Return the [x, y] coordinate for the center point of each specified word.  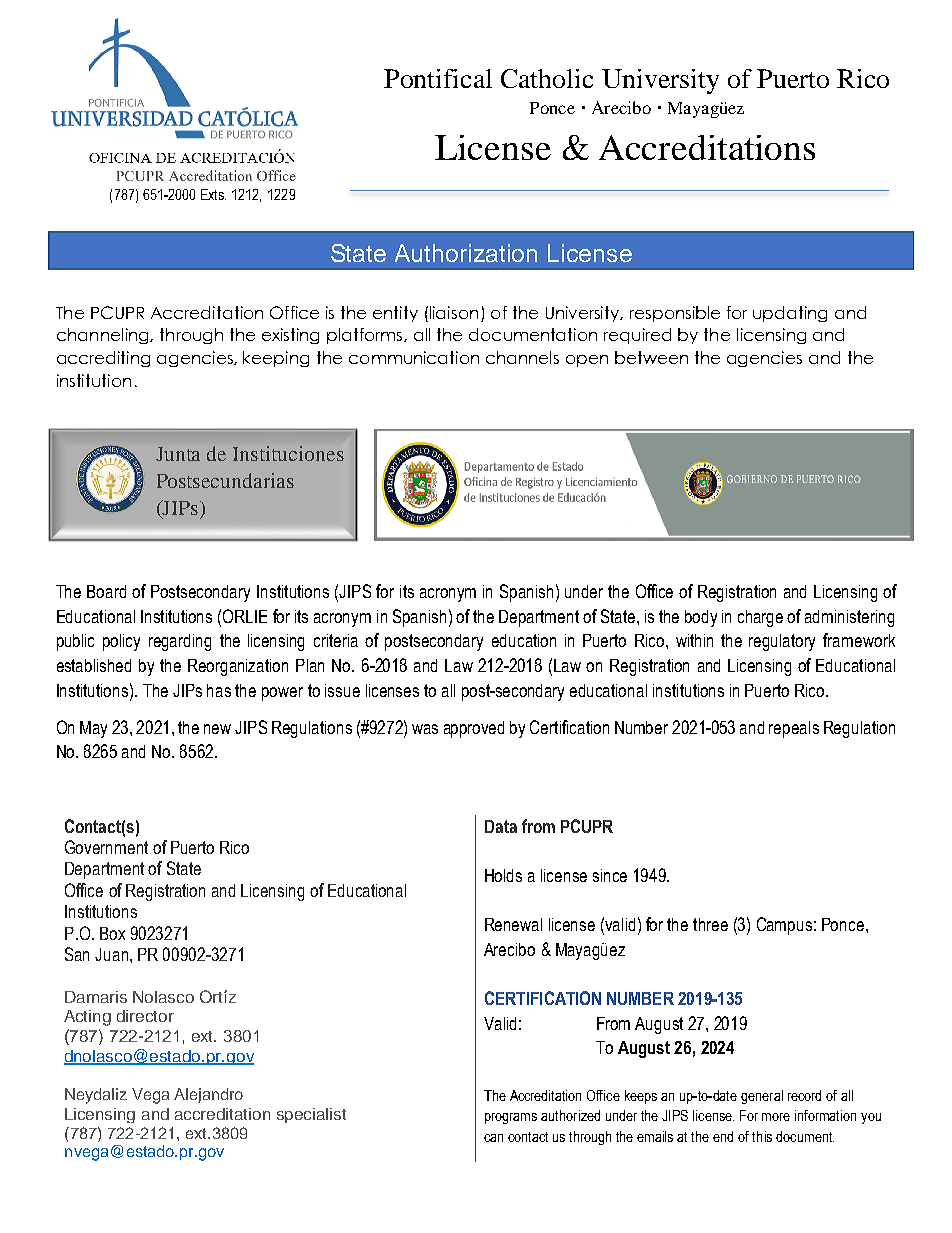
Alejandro [208, 1095]
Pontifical [438, 78]
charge [760, 618]
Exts [213, 194]
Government [106, 847]
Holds [503, 875]
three [710, 924]
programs [511, 1118]
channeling [104, 336]
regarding [180, 642]
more [776, 1117]
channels [522, 357]
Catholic [547, 78]
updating [790, 314]
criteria [336, 640]
